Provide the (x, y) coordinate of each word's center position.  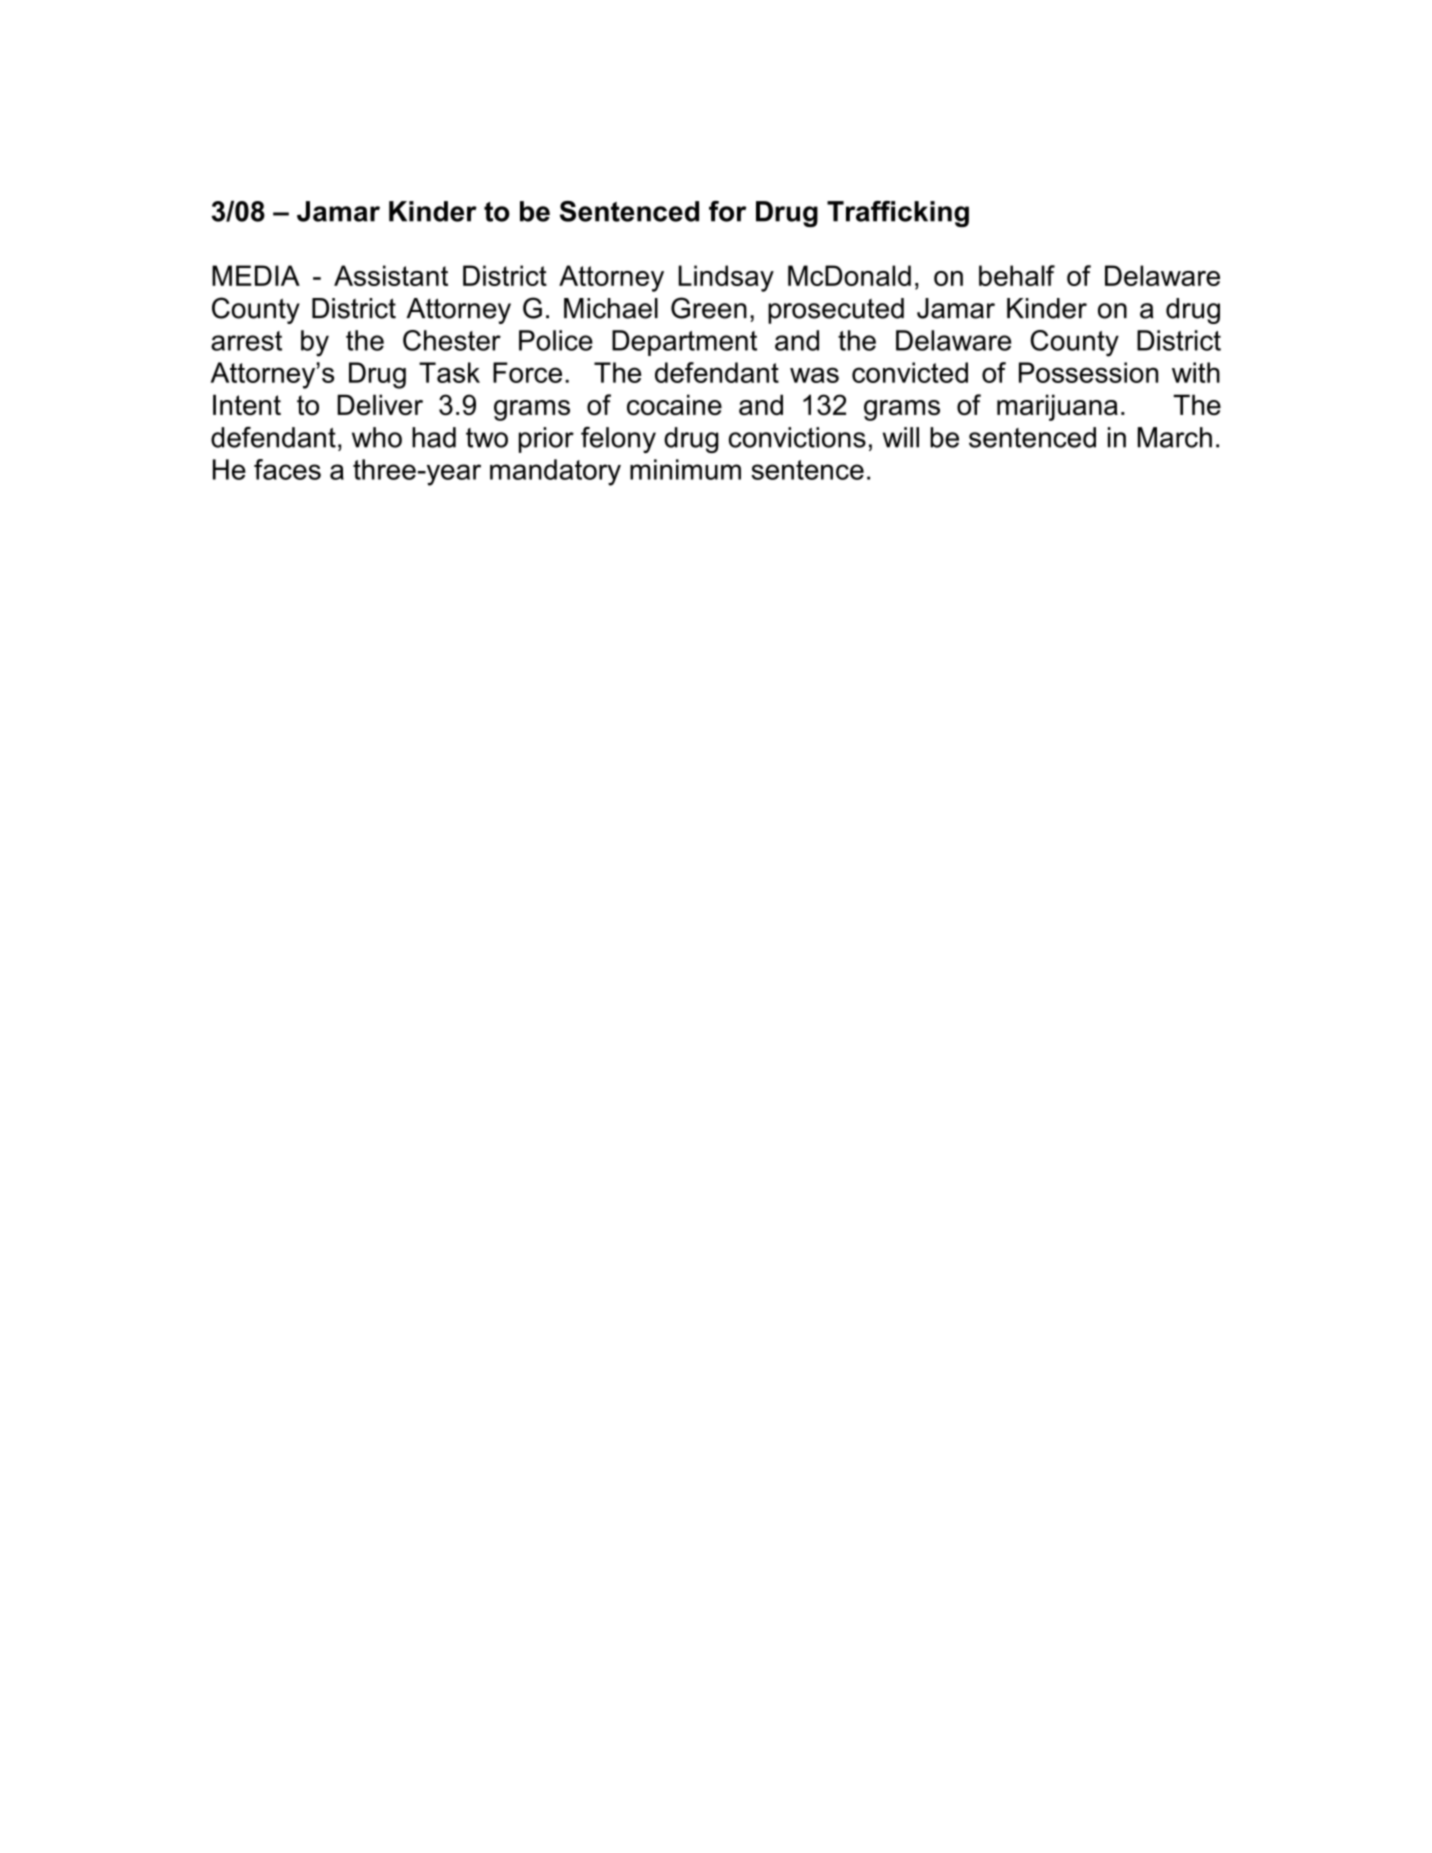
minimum (685, 469)
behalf (1017, 275)
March (1175, 437)
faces (287, 469)
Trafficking (898, 214)
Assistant (391, 275)
